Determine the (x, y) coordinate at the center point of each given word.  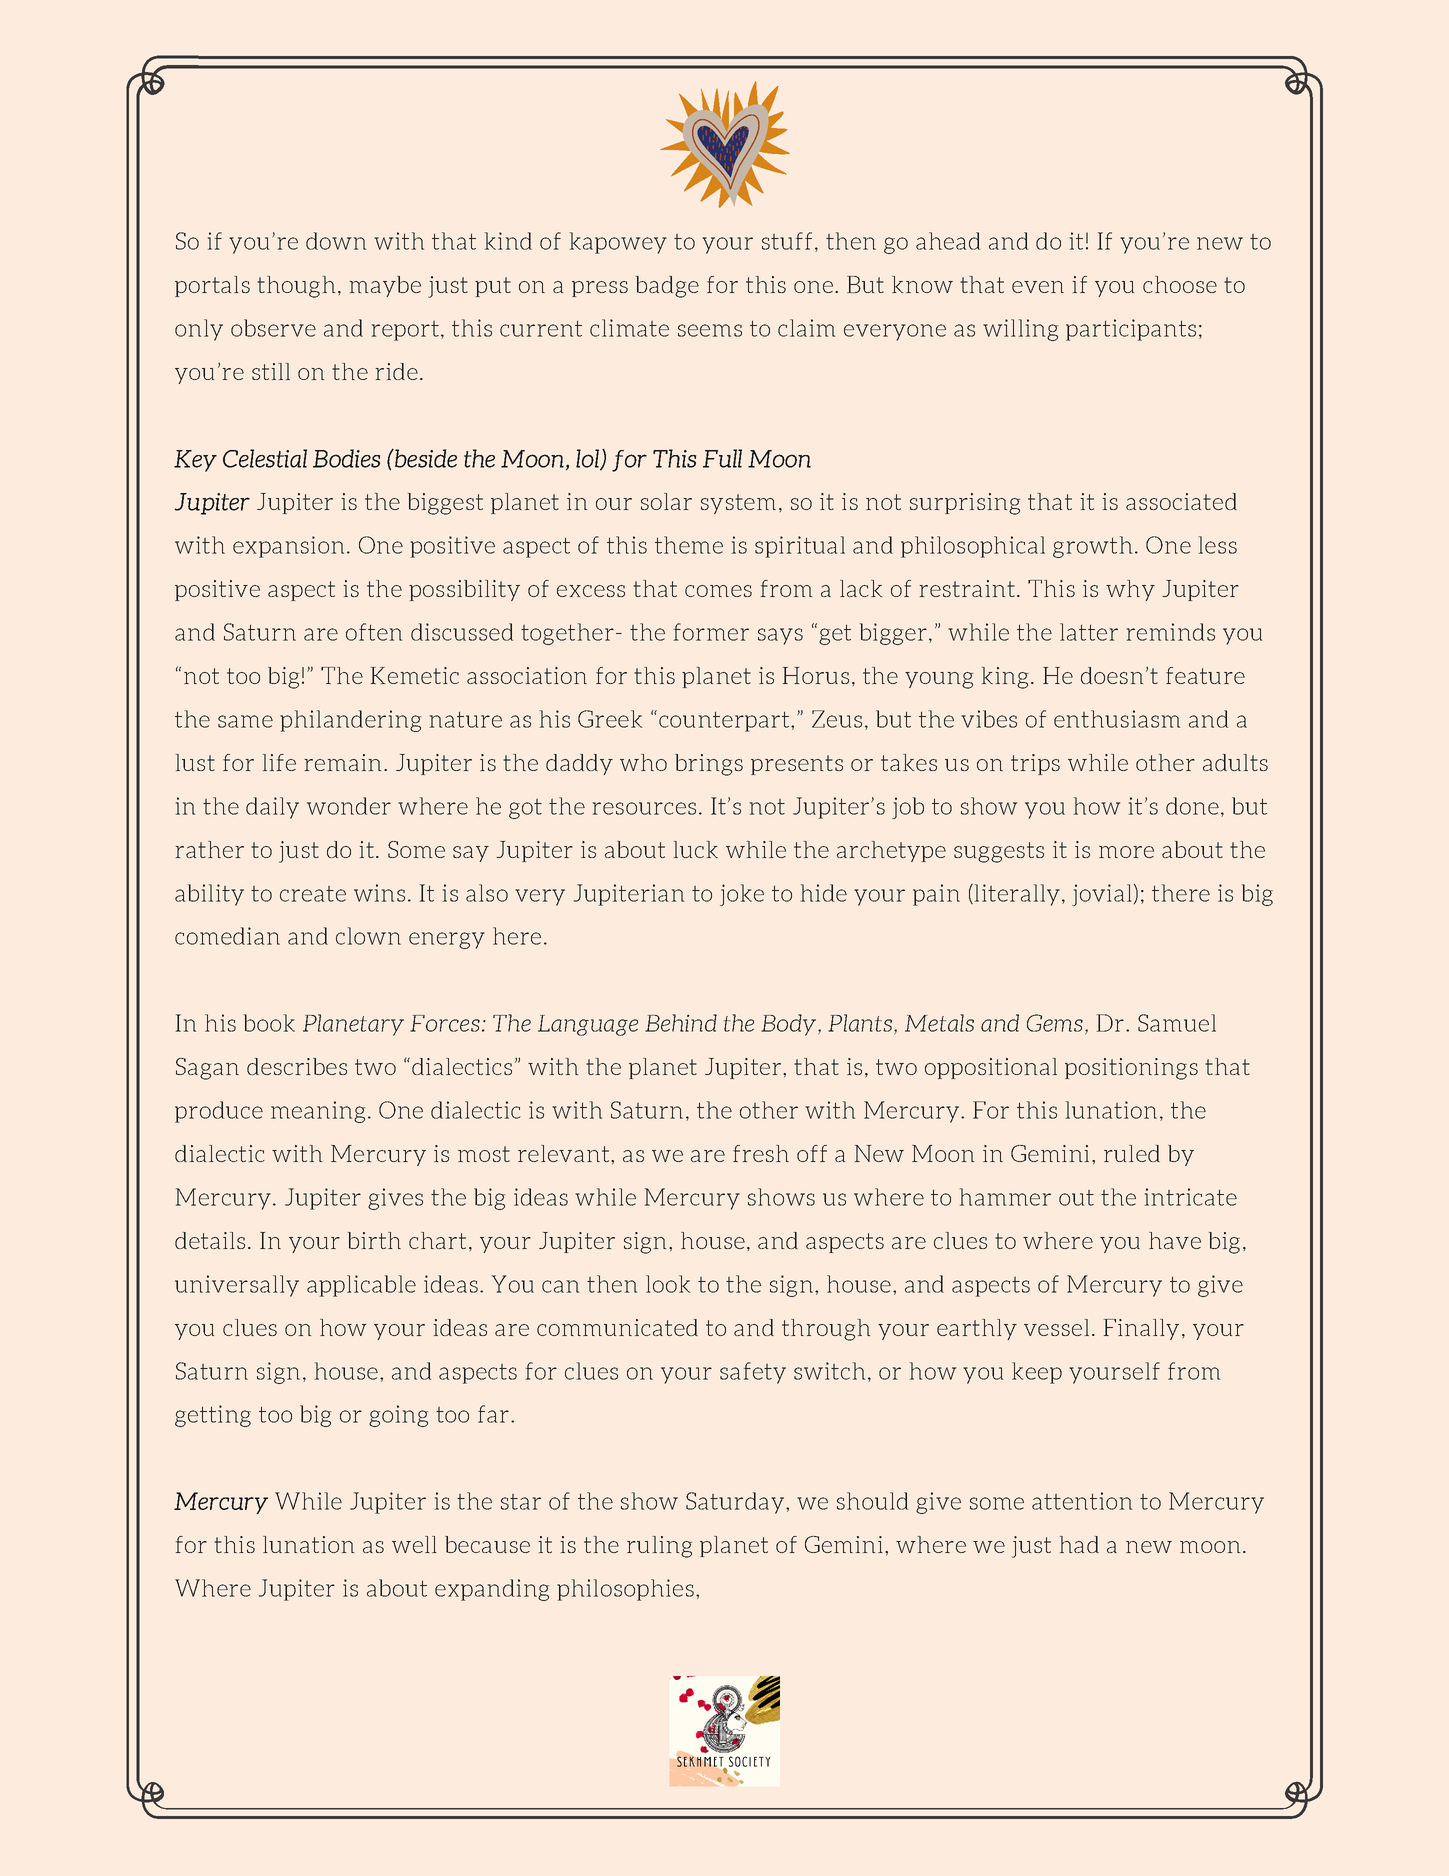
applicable (361, 1286)
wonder (349, 806)
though (296, 287)
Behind (681, 1023)
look (668, 1284)
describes (297, 1066)
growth (1092, 547)
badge (667, 287)
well (414, 1544)
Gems (1055, 1023)
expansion (288, 547)
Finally (1141, 1329)
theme (689, 545)
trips (1035, 764)
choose (1180, 284)
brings (709, 765)
